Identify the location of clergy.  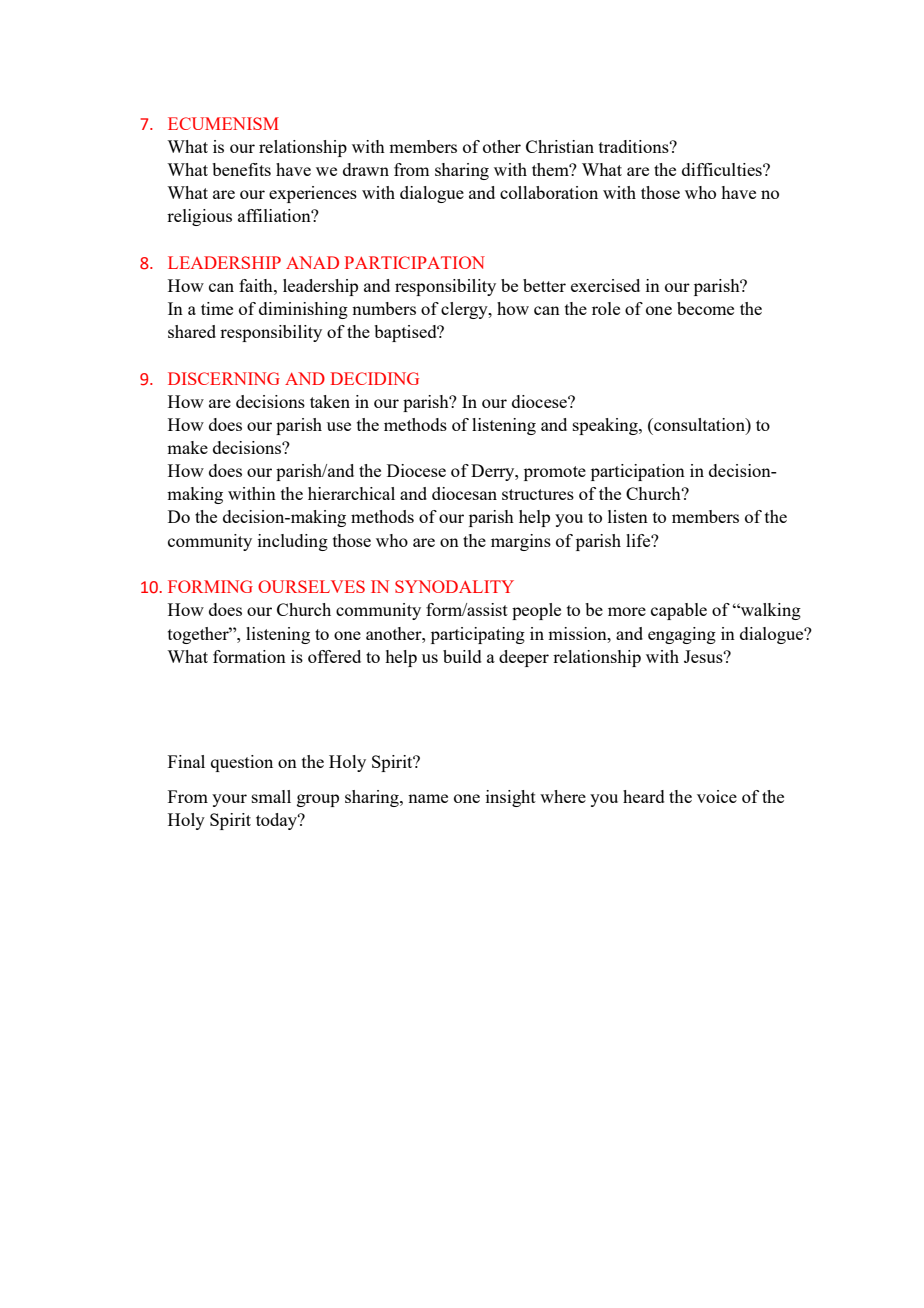
(465, 310).
